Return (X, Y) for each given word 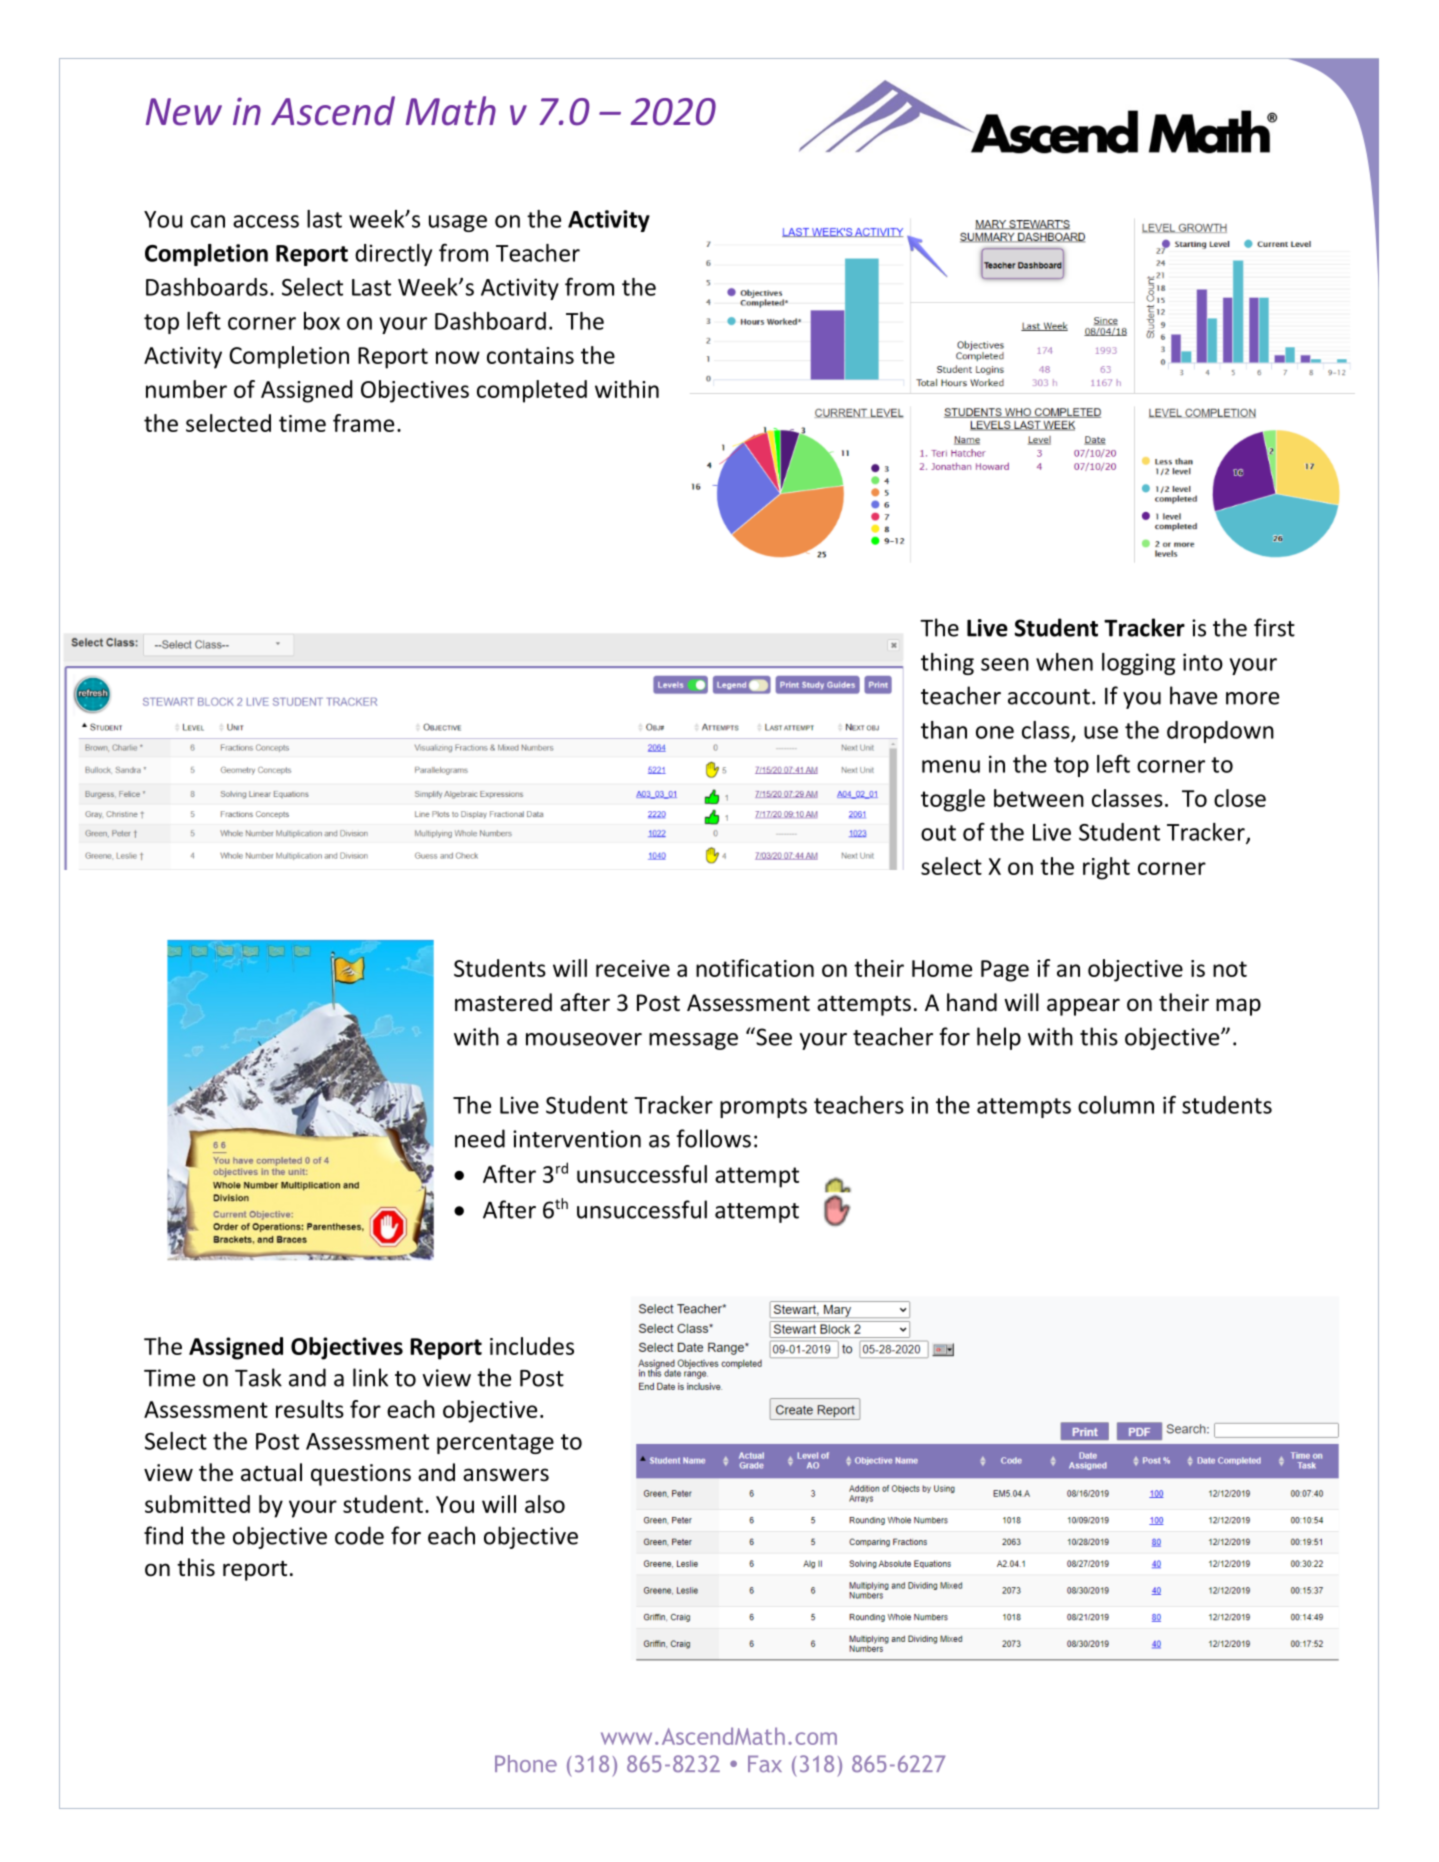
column (1116, 1105)
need (480, 1138)
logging (1138, 664)
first (1274, 627)
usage (458, 223)
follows (714, 1138)
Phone (526, 1763)
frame (363, 423)
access (266, 221)
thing (947, 664)
